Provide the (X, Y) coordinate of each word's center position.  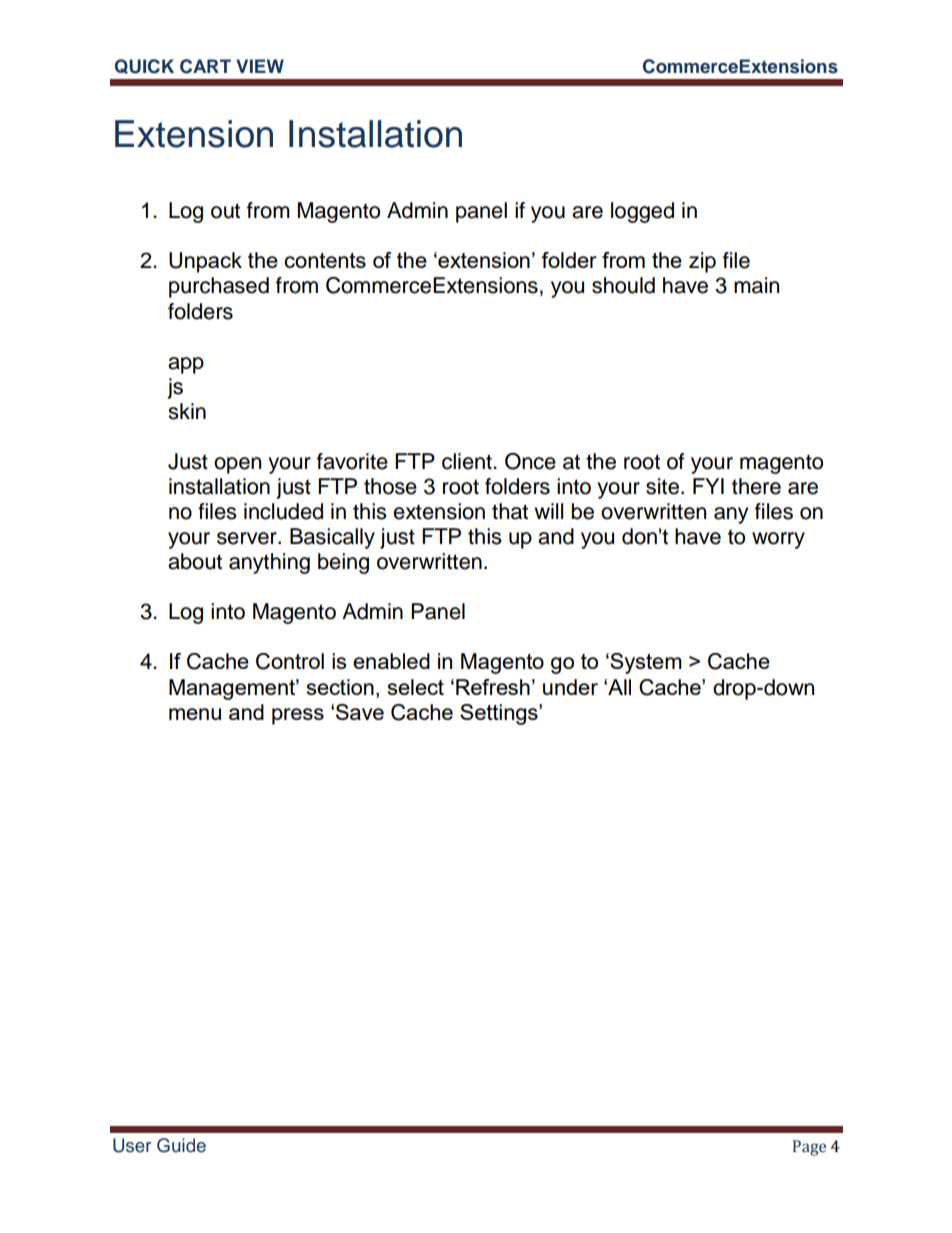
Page (809, 1148)
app (186, 365)
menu (195, 714)
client (468, 461)
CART (205, 66)
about (195, 561)
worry (778, 540)
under (570, 687)
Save (360, 712)
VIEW (260, 66)
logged (642, 212)
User (132, 1145)
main (756, 285)
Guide (181, 1145)
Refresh (493, 687)
